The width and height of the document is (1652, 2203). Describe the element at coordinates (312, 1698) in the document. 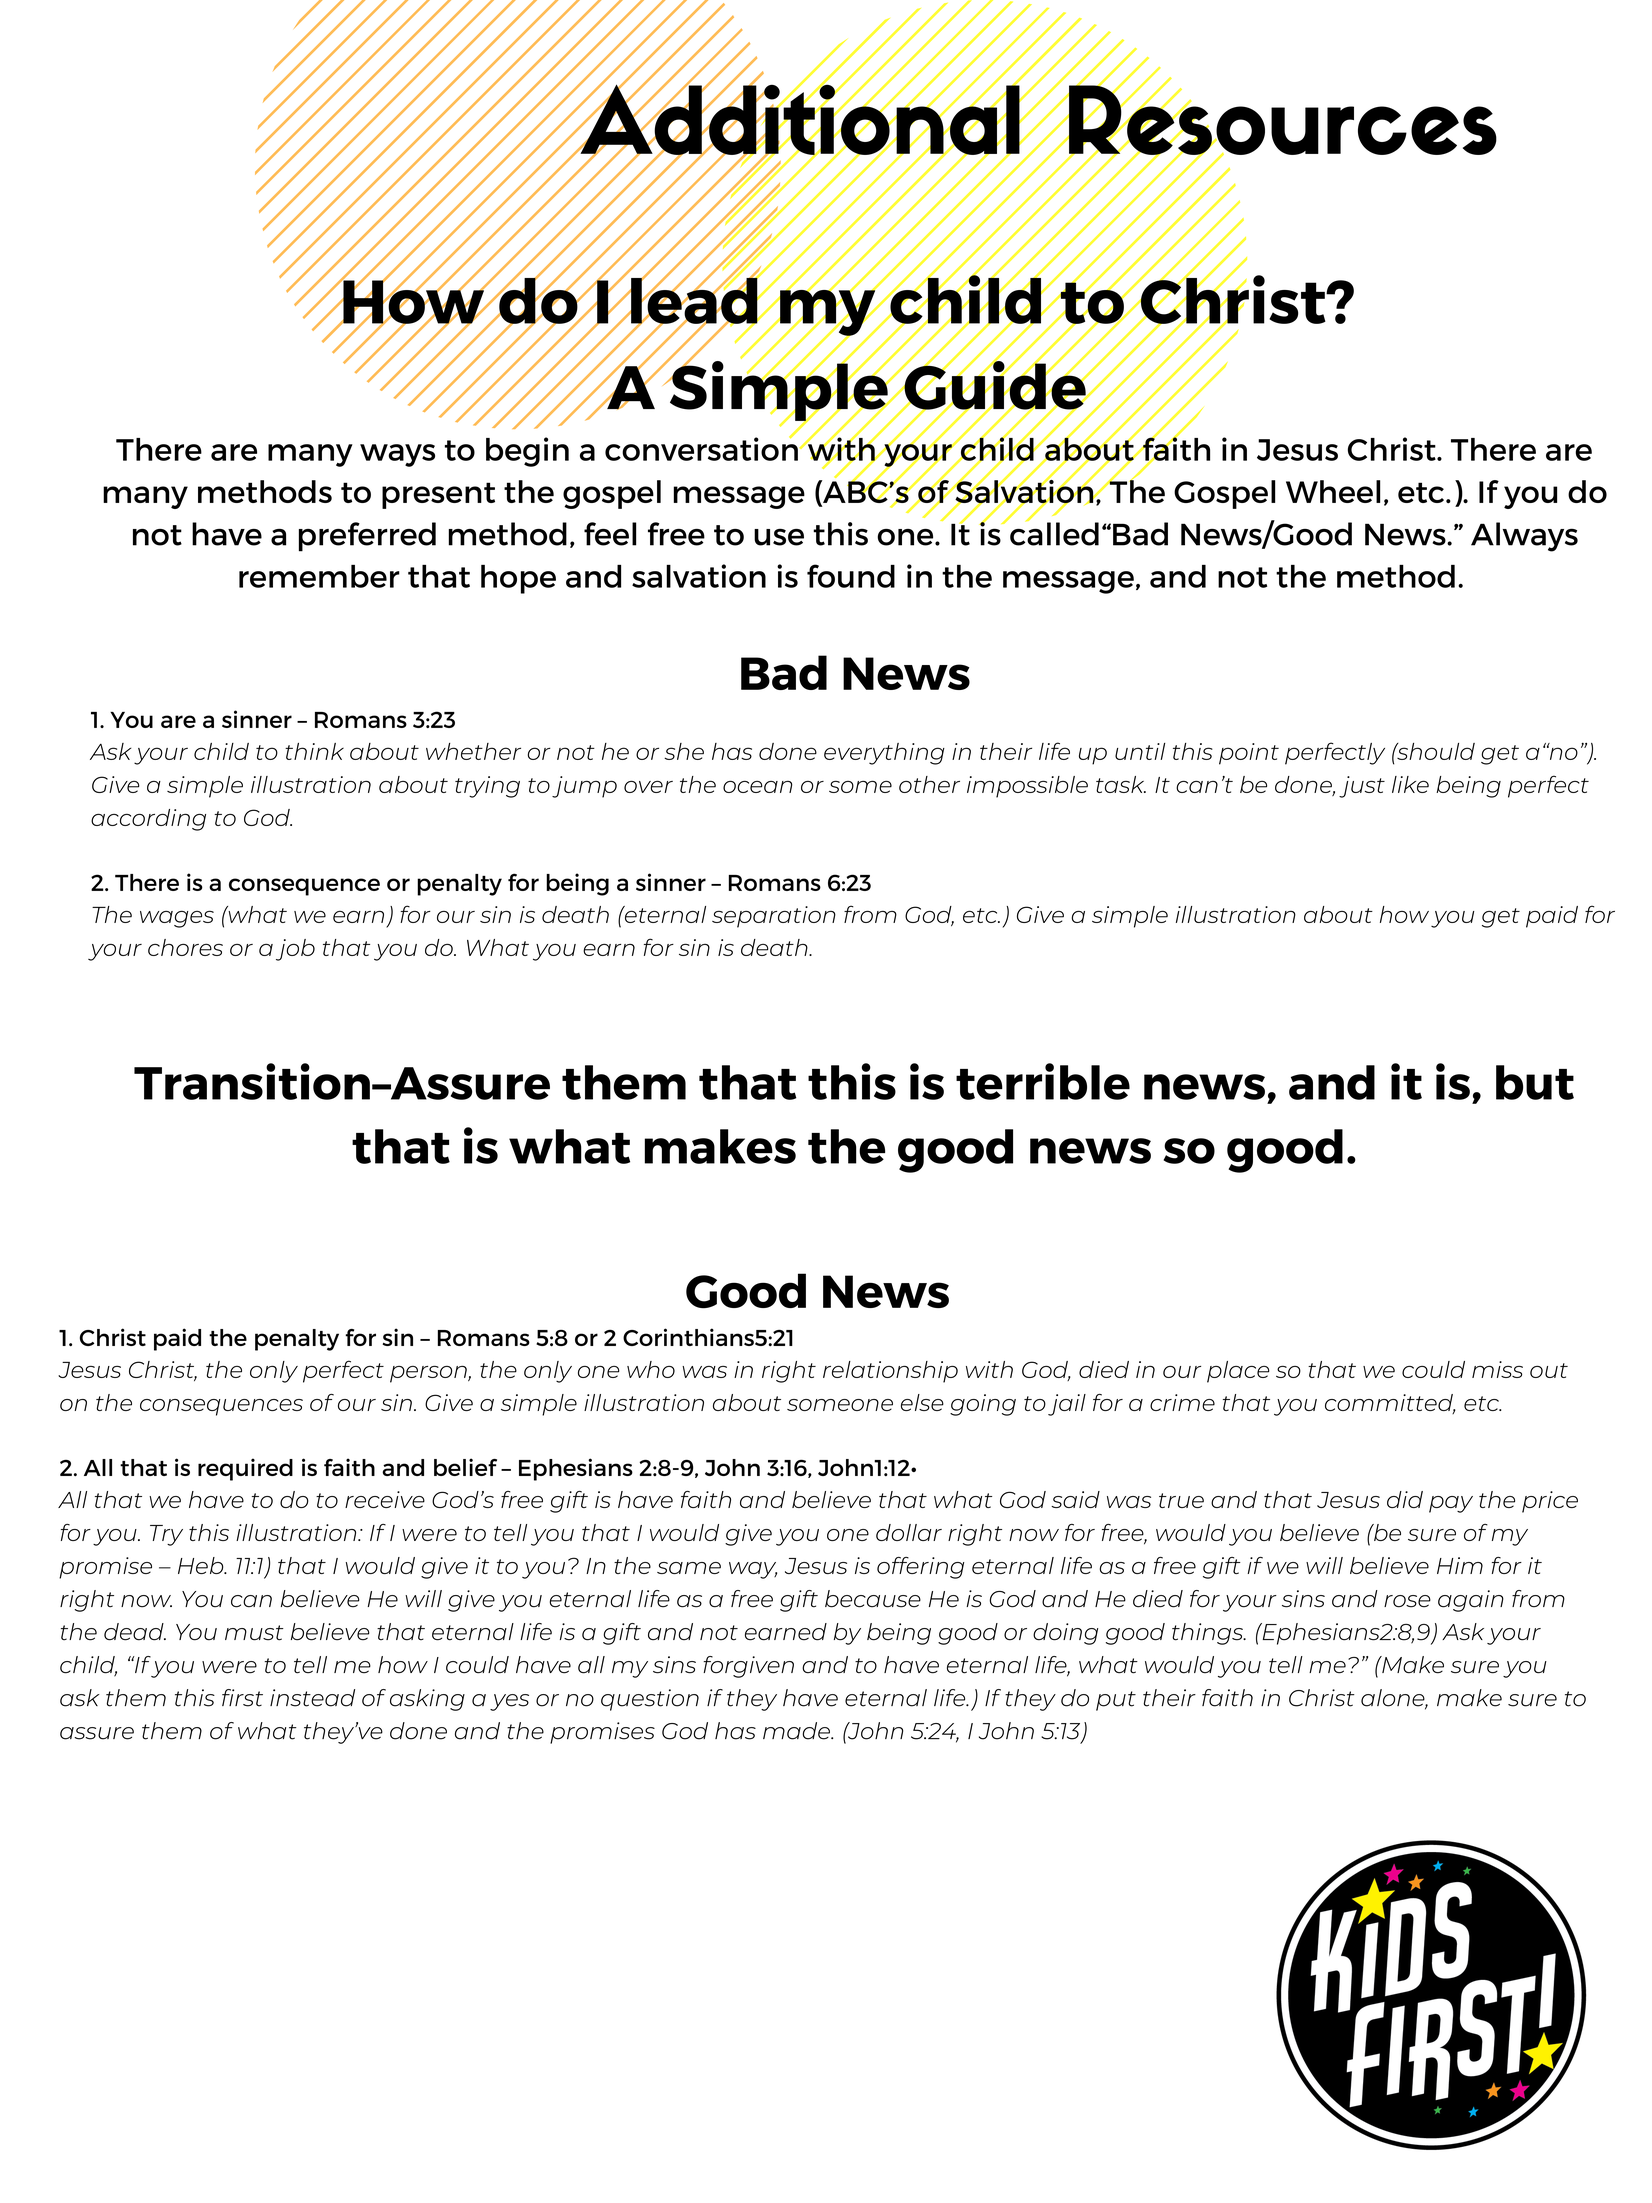

I see `instead` at that location.
